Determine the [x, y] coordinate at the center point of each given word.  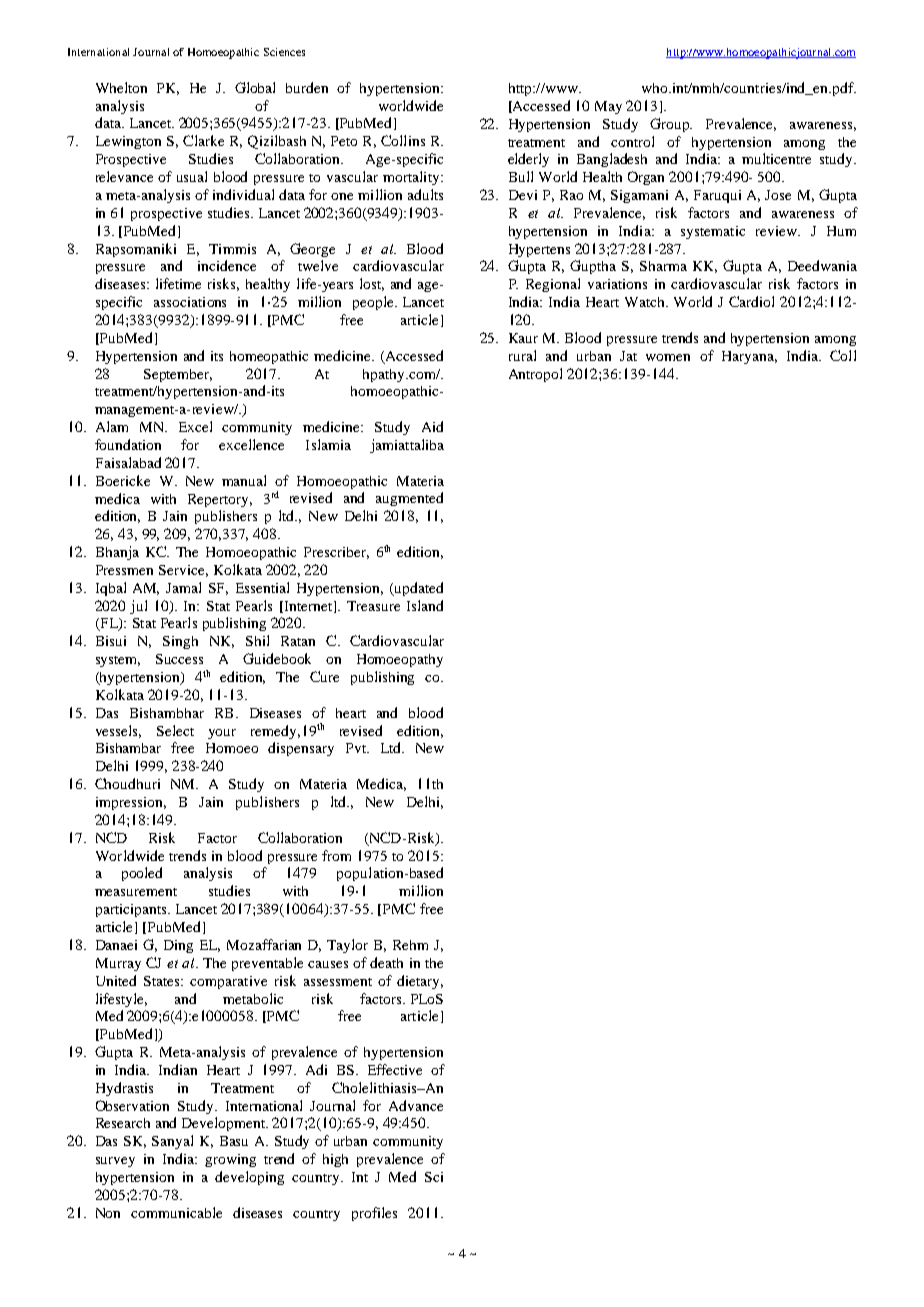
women [668, 357]
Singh [180, 642]
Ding [178, 946]
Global [255, 87]
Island [425, 605]
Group [671, 125]
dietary [420, 982]
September [178, 375]
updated [418, 589]
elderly [528, 160]
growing [230, 1160]
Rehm [410, 945]
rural [522, 355]
